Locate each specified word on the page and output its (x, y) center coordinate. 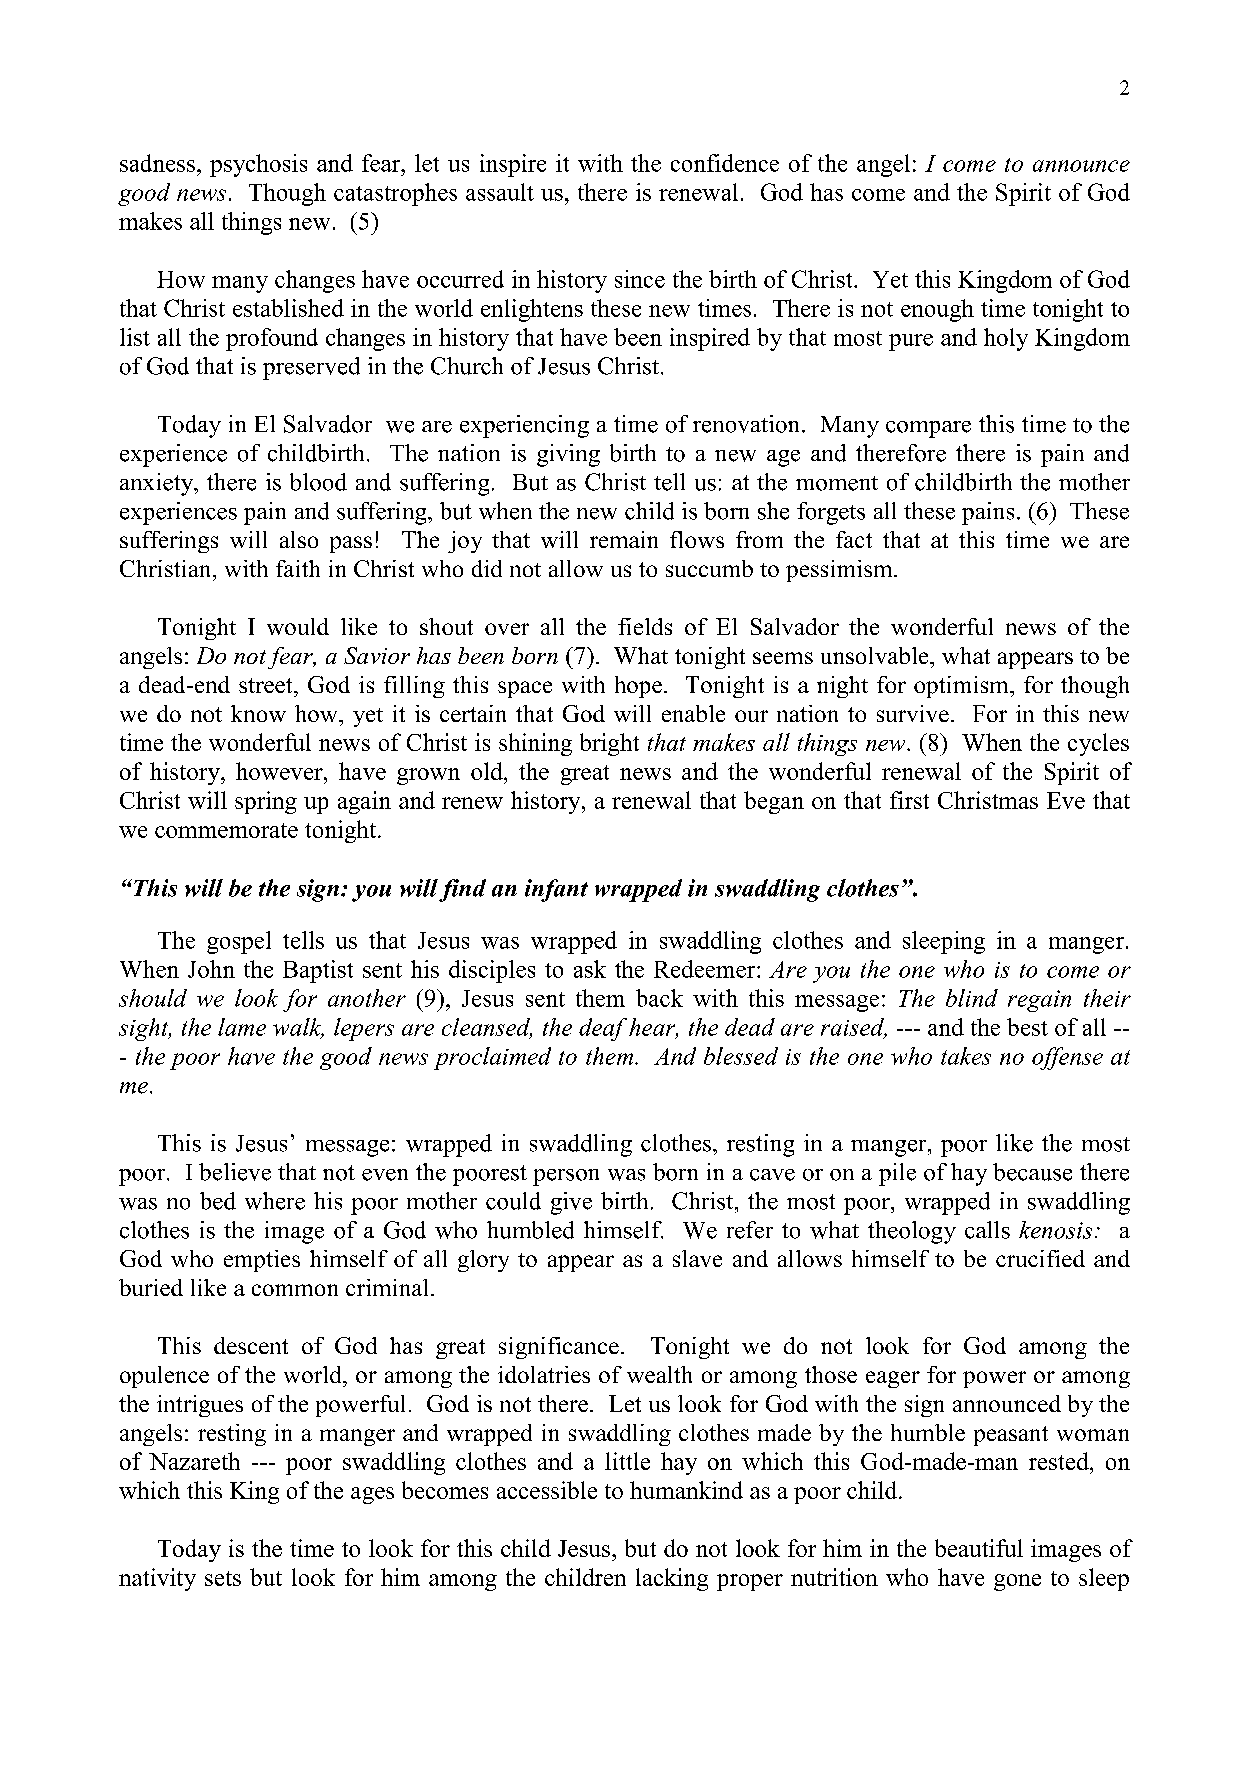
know (258, 713)
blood (318, 482)
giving (568, 455)
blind (972, 998)
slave (697, 1258)
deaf (603, 1029)
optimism (962, 687)
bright (609, 744)
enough (937, 310)
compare (928, 429)
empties (262, 1261)
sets (223, 1578)
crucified (1040, 1258)
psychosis (258, 165)
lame (242, 1027)
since (640, 279)
